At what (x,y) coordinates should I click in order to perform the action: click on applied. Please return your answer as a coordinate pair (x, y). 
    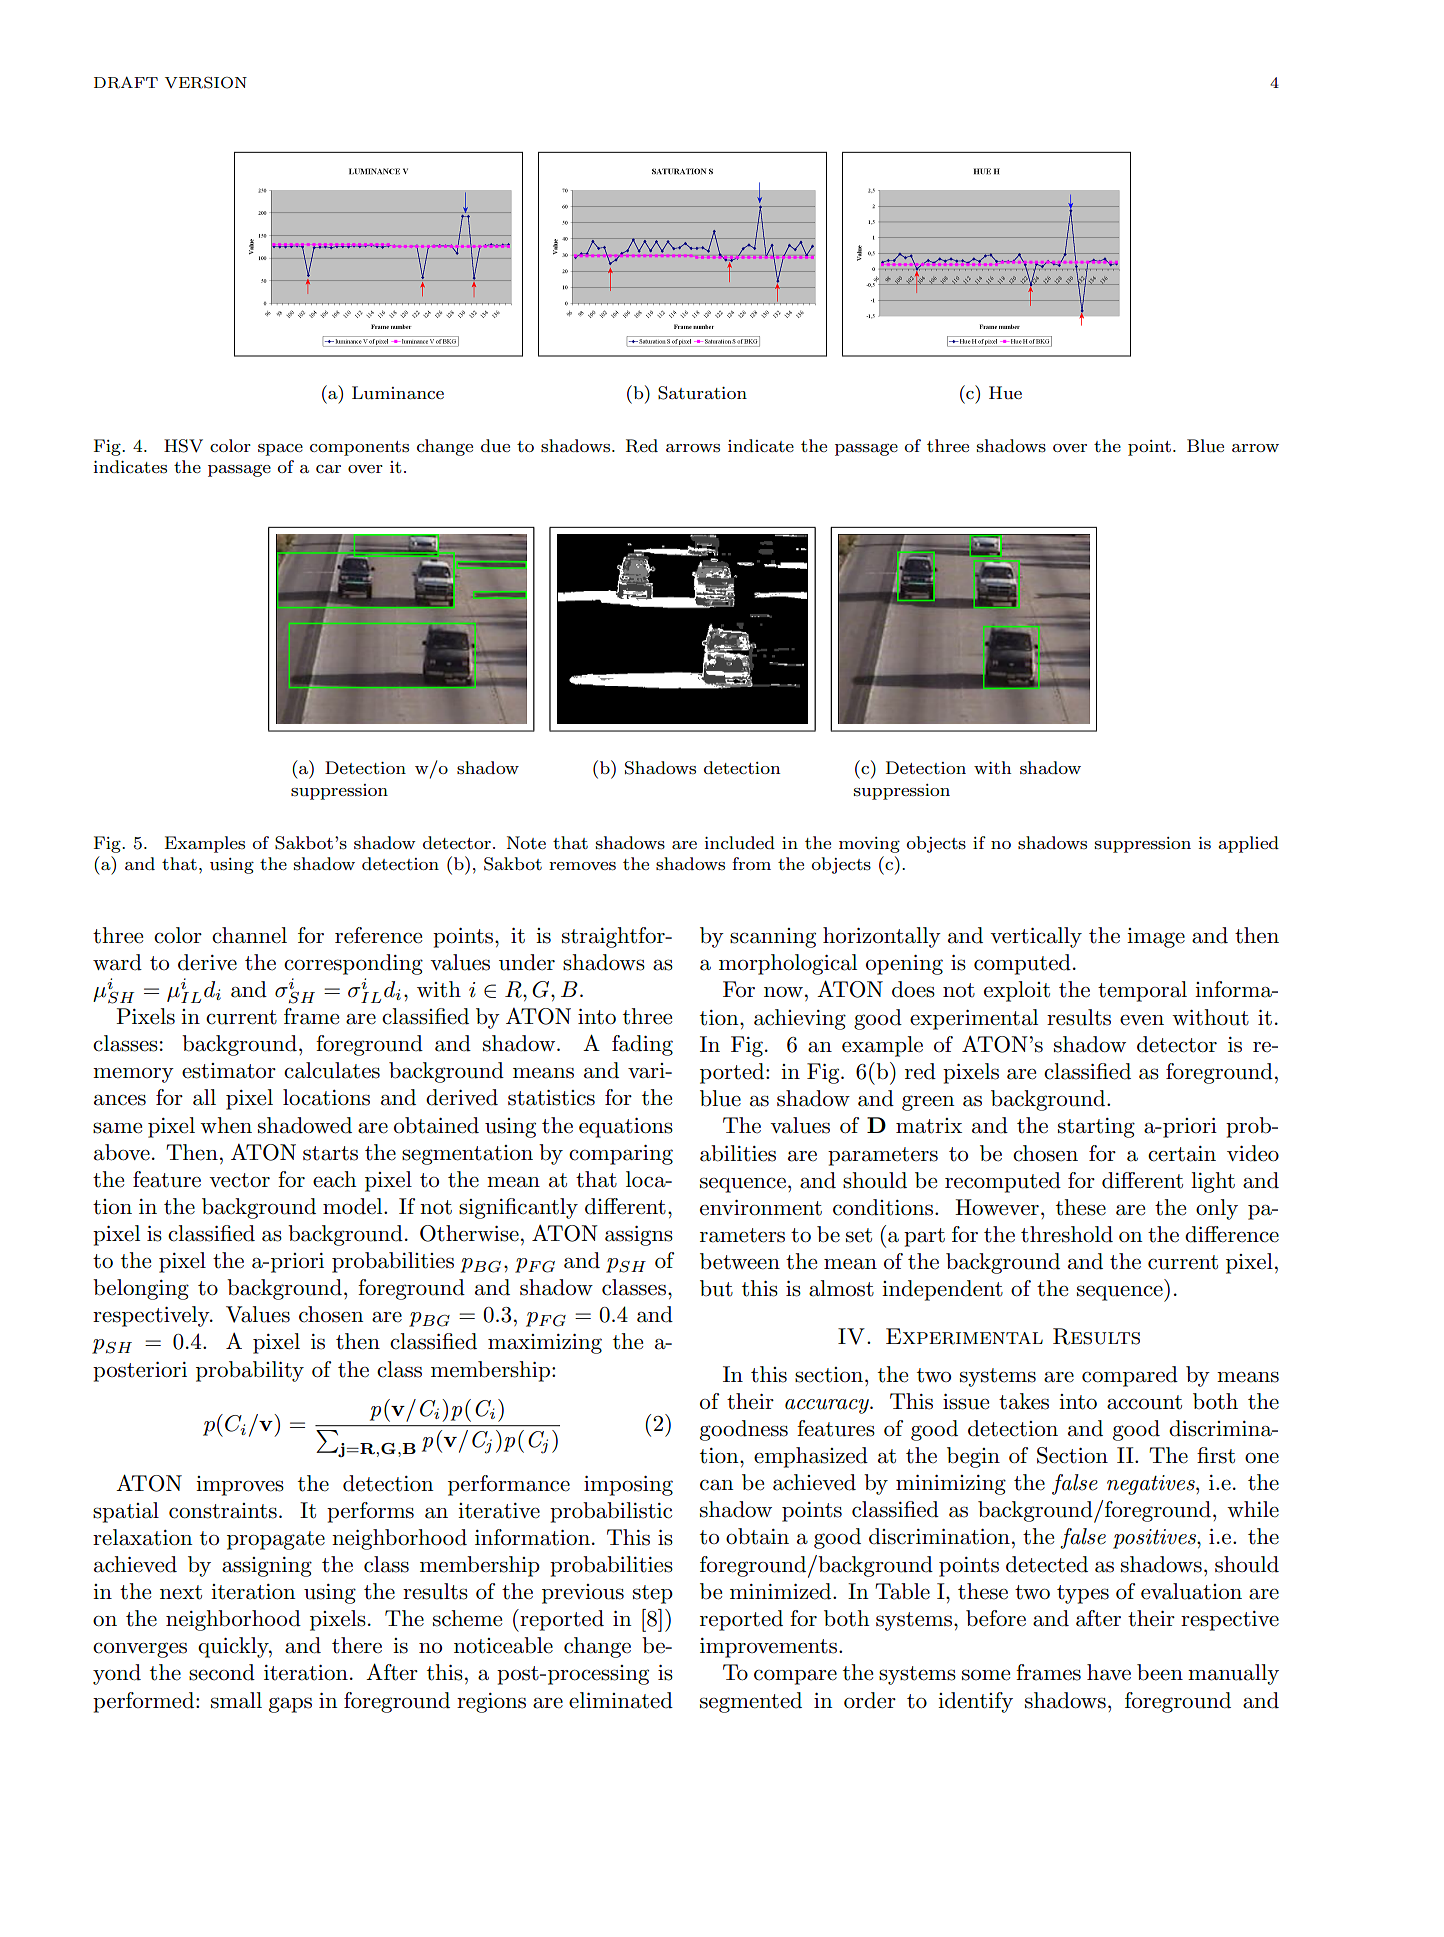
    Looking at the image, I should click on (1248, 844).
